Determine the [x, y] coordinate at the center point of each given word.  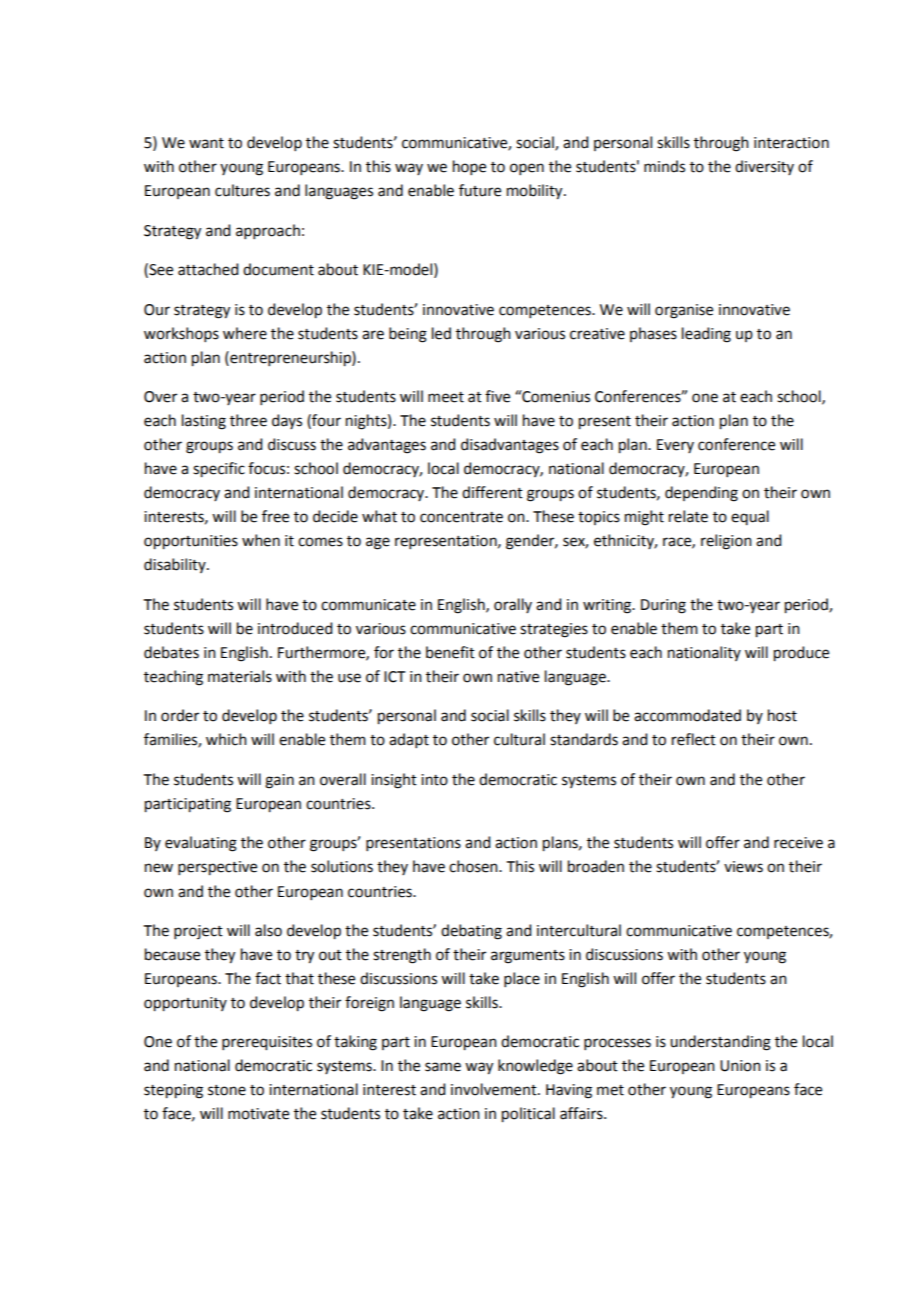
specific [219, 470]
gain [279, 781]
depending [701, 494]
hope [469, 167]
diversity [764, 167]
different [492, 492]
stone [227, 1090]
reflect [694, 739]
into [434, 780]
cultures [242, 190]
